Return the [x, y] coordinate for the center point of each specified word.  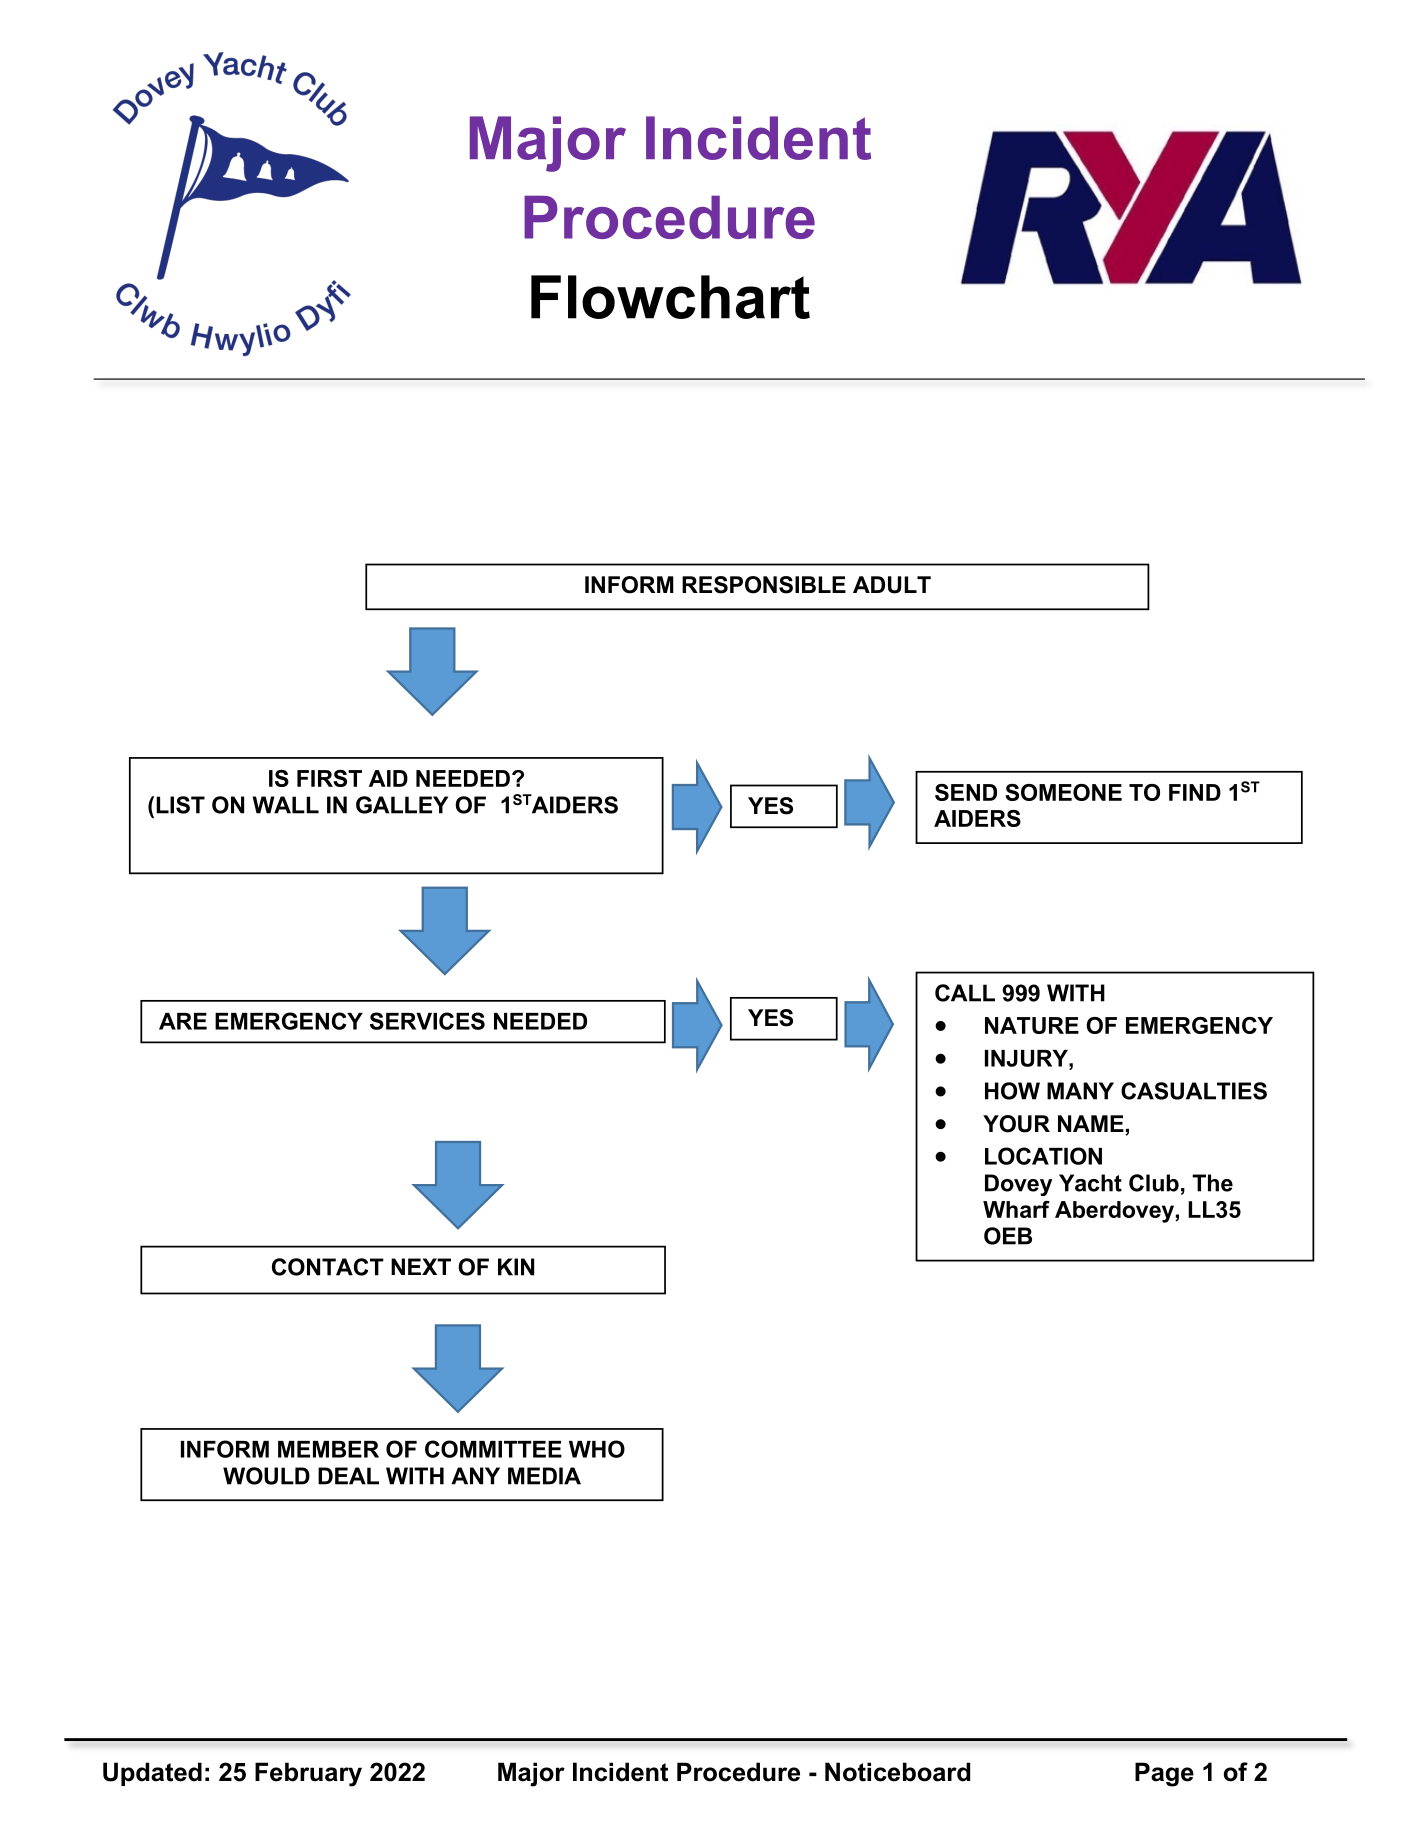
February [308, 1774]
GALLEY [402, 805]
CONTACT [328, 1267]
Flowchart [670, 297]
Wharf [1016, 1209]
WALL [285, 805]
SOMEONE [1063, 792]
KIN [516, 1267]
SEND [966, 792]
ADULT [892, 585]
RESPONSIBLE [764, 585]
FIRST [329, 778]
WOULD [266, 1476]
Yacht [1090, 1183]
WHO [597, 1449]
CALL [965, 993]
